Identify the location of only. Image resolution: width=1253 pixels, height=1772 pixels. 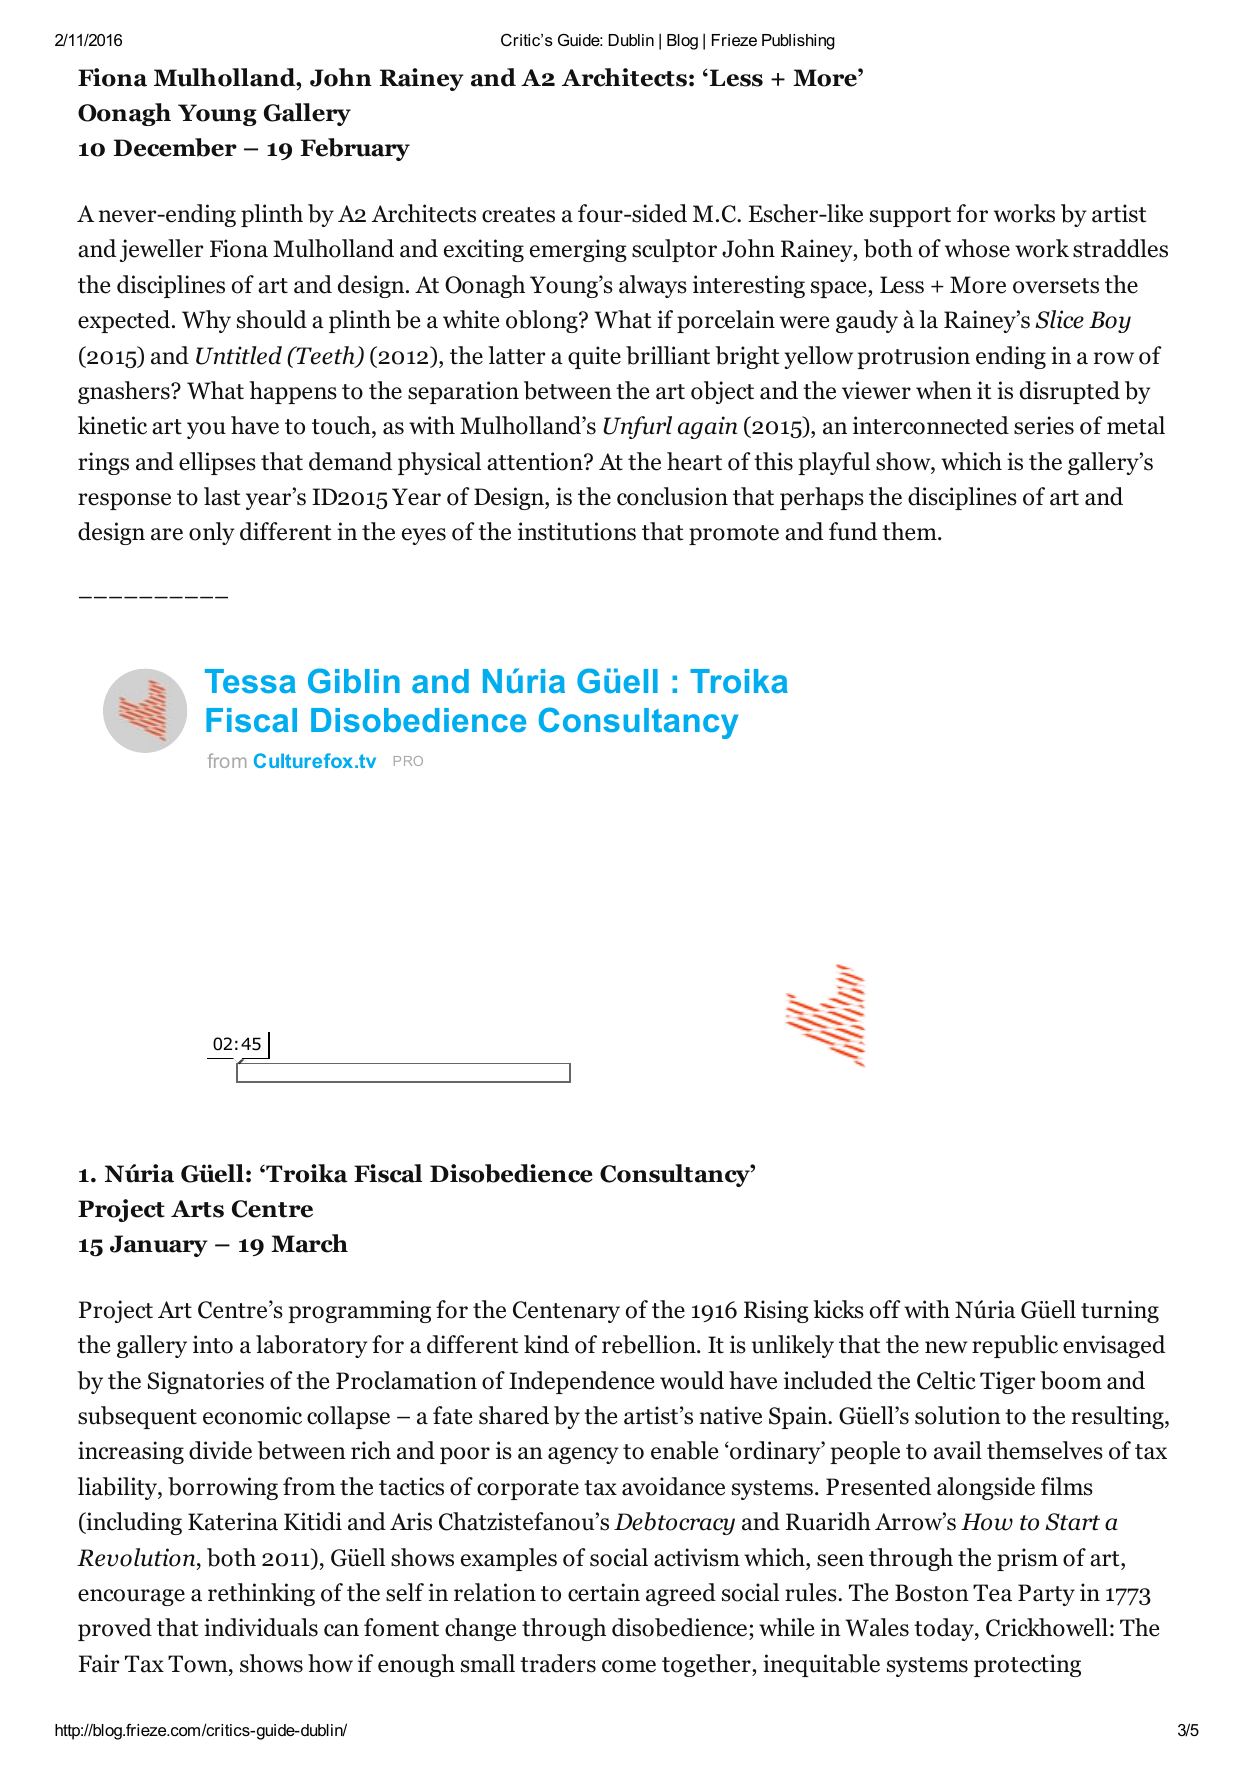
(211, 533).
